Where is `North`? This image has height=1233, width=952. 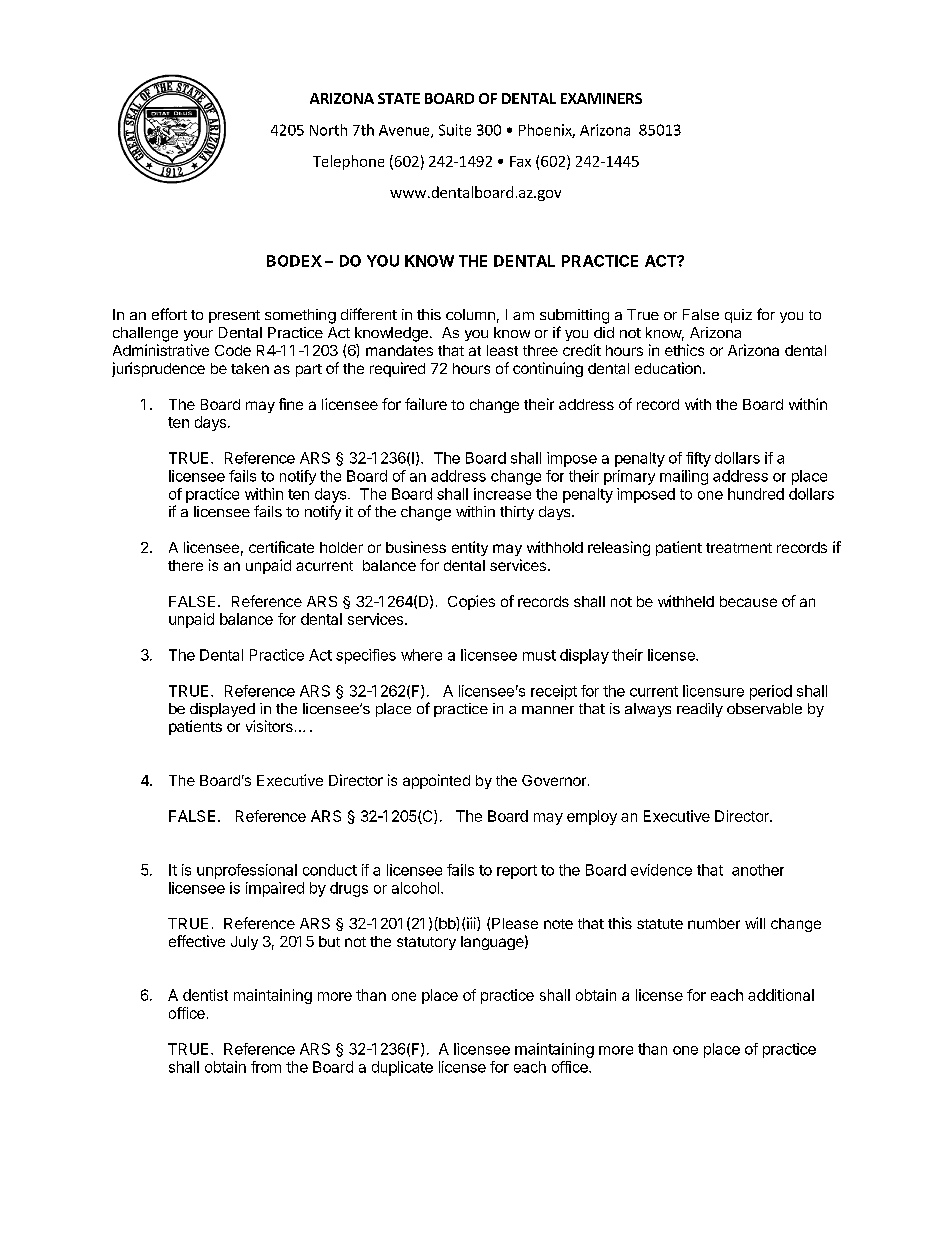
North is located at coordinates (328, 130).
